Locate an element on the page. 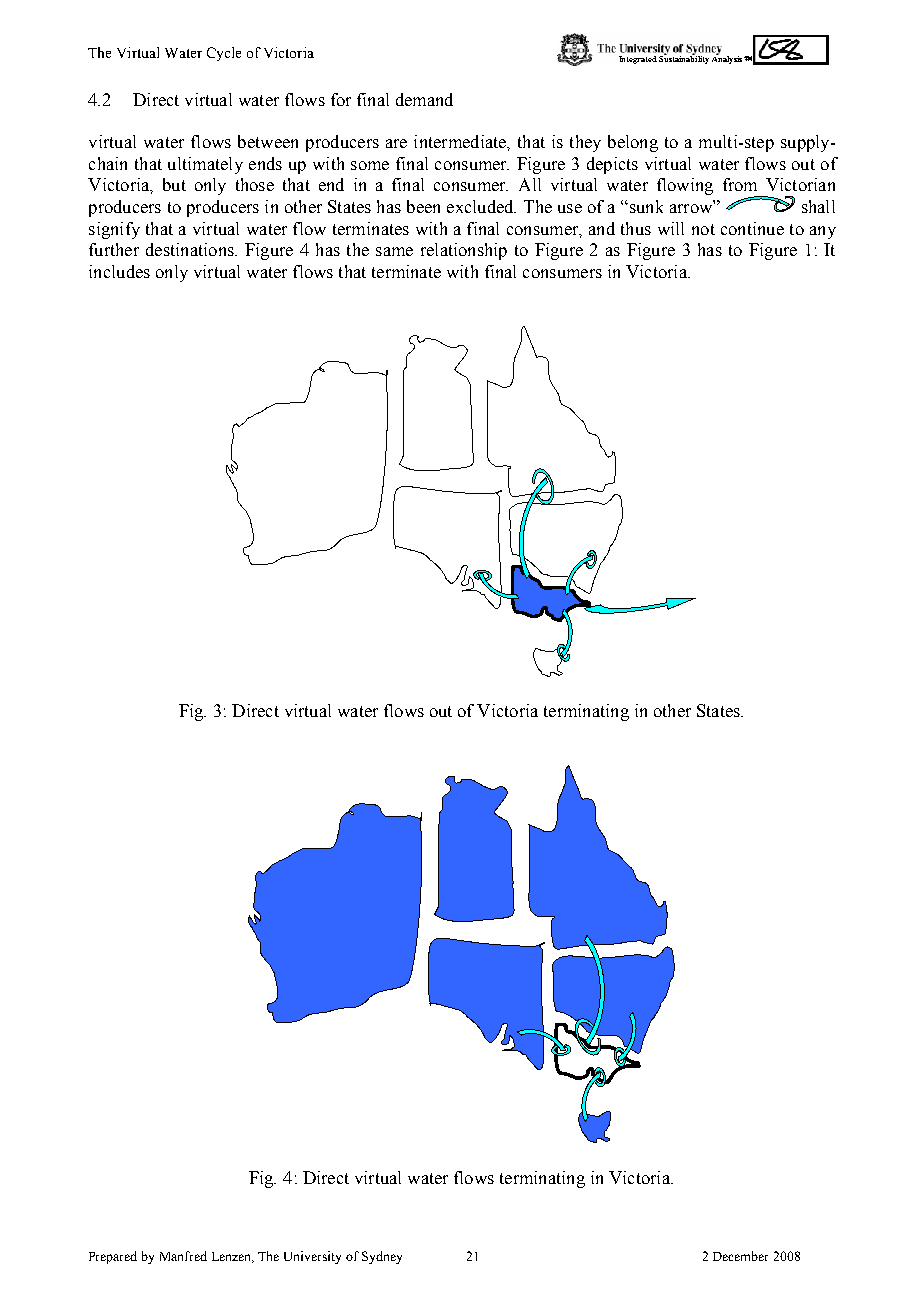 The height and width of the document is (1308, 924). December is located at coordinates (740, 1256).
